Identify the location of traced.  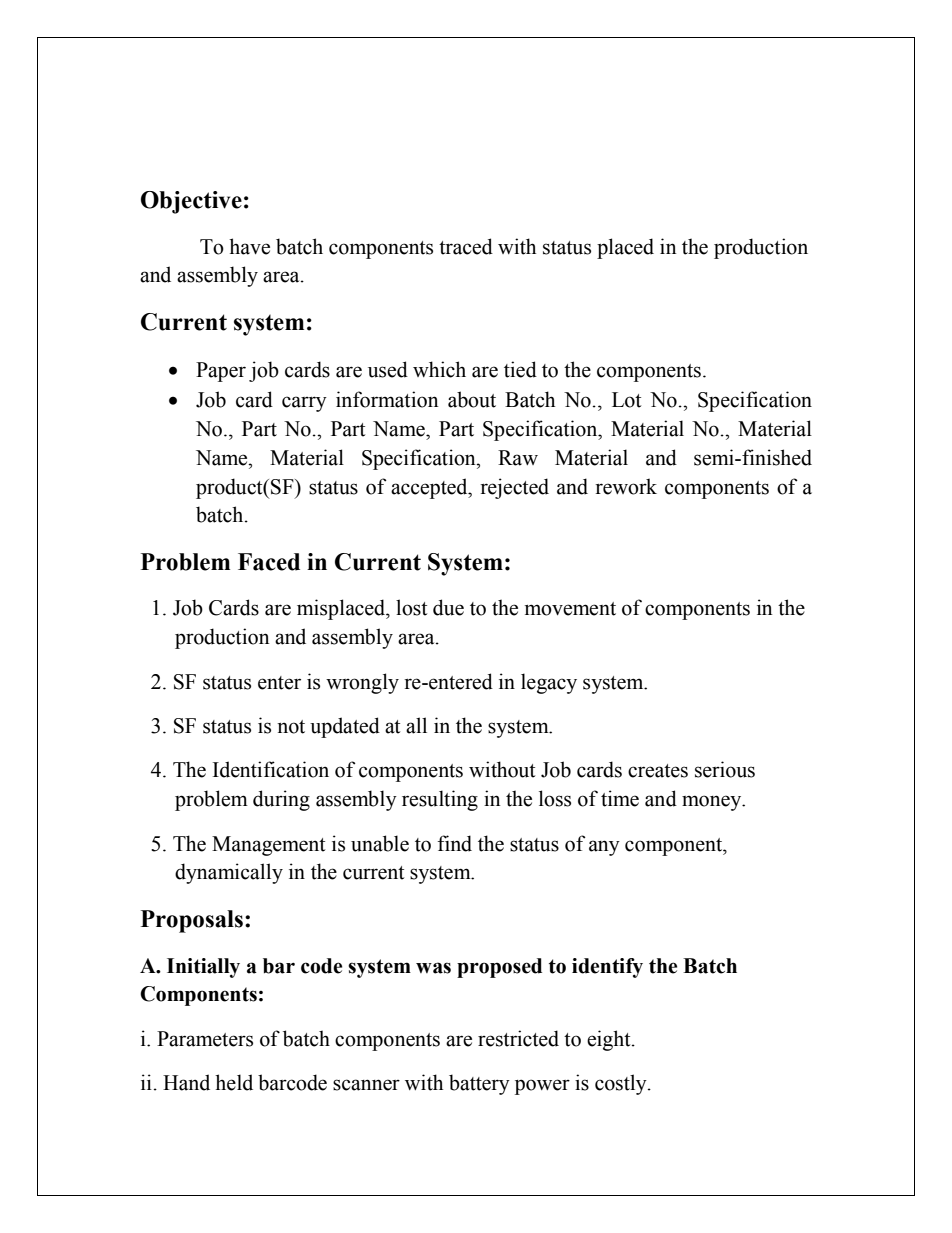
(466, 246).
